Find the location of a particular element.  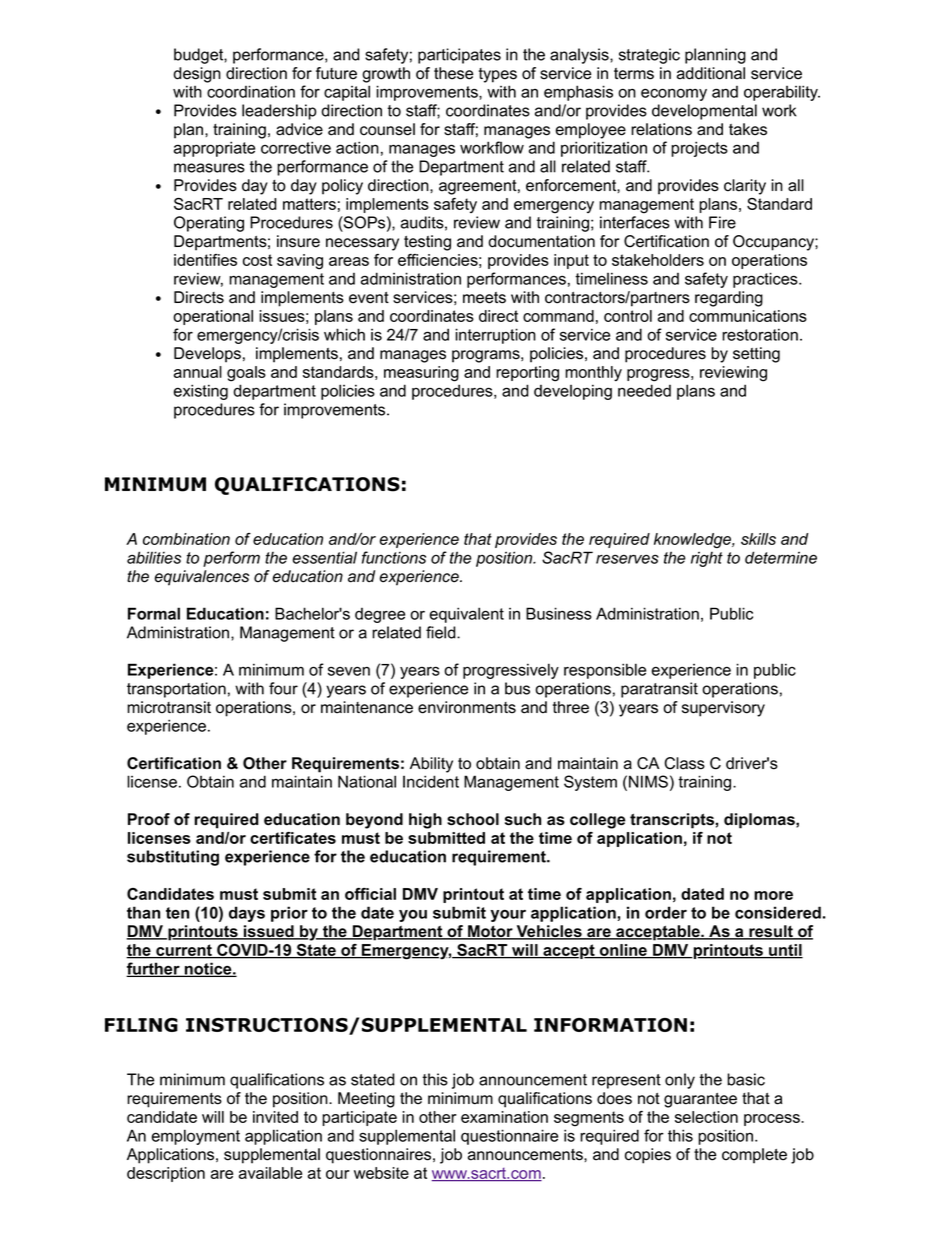

interruption is located at coordinates (495, 336).
